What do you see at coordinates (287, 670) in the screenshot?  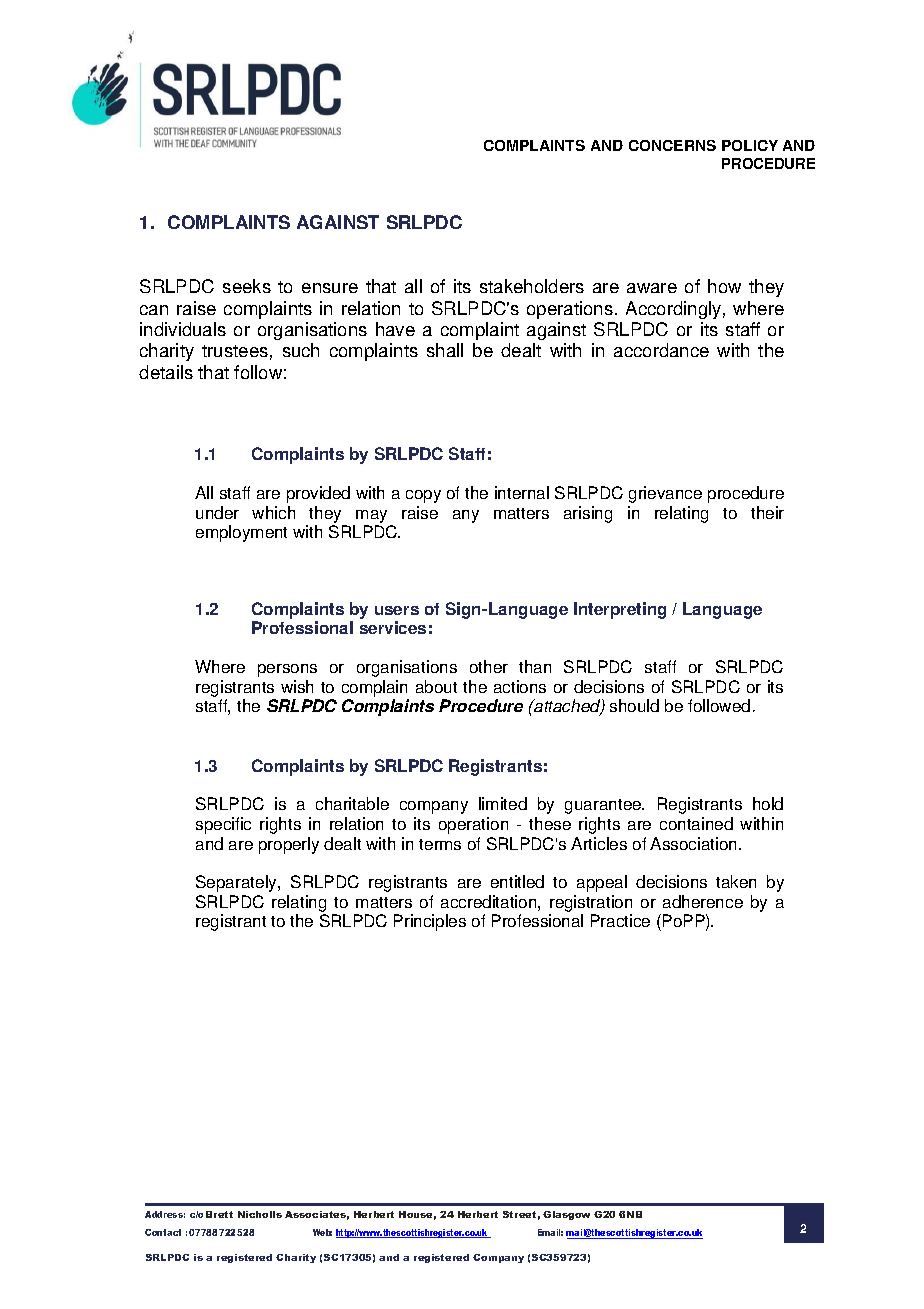 I see `persons` at bounding box center [287, 670].
